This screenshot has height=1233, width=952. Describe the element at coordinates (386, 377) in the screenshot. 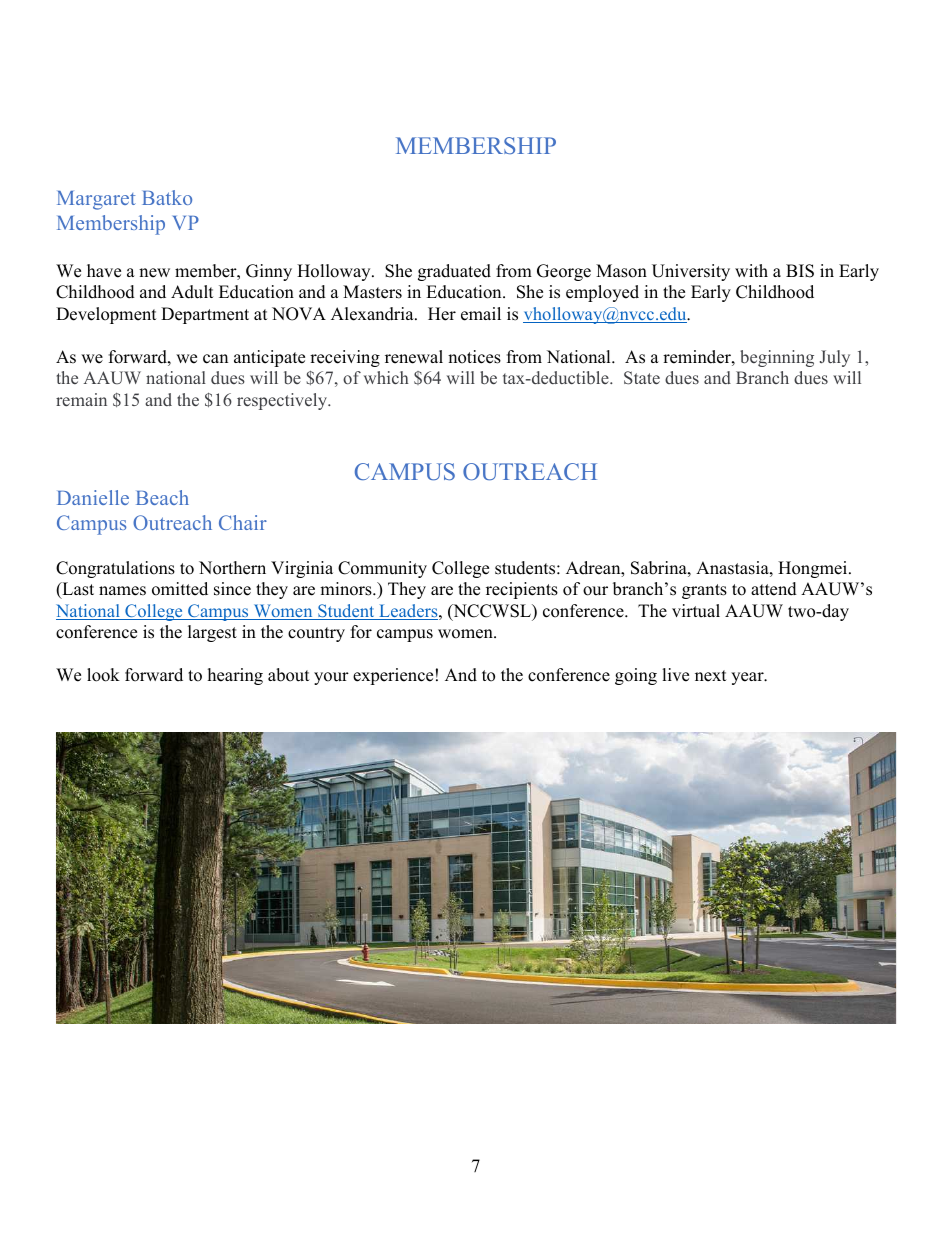

I see `which` at that location.
